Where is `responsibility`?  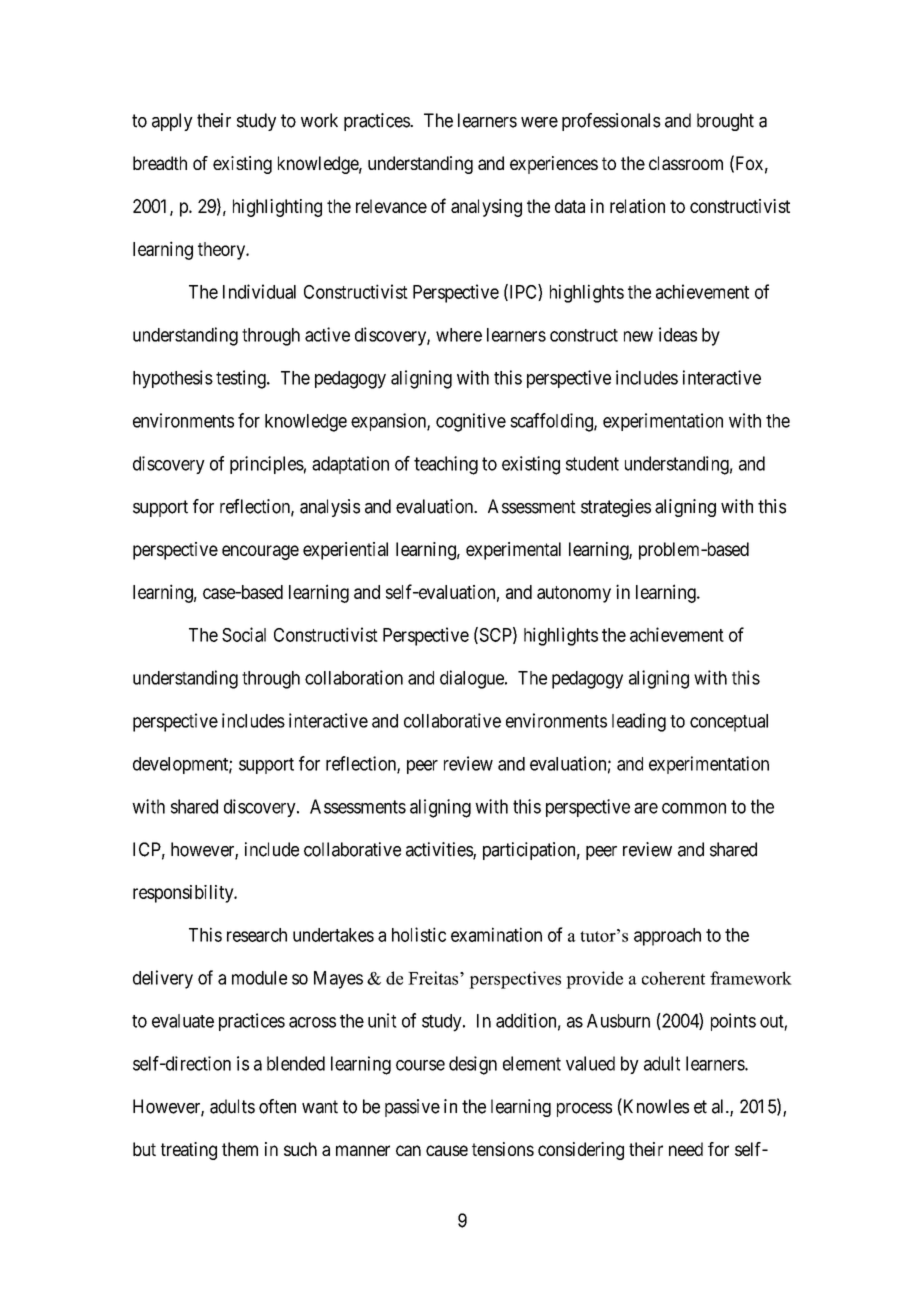 responsibility is located at coordinates (184, 894).
